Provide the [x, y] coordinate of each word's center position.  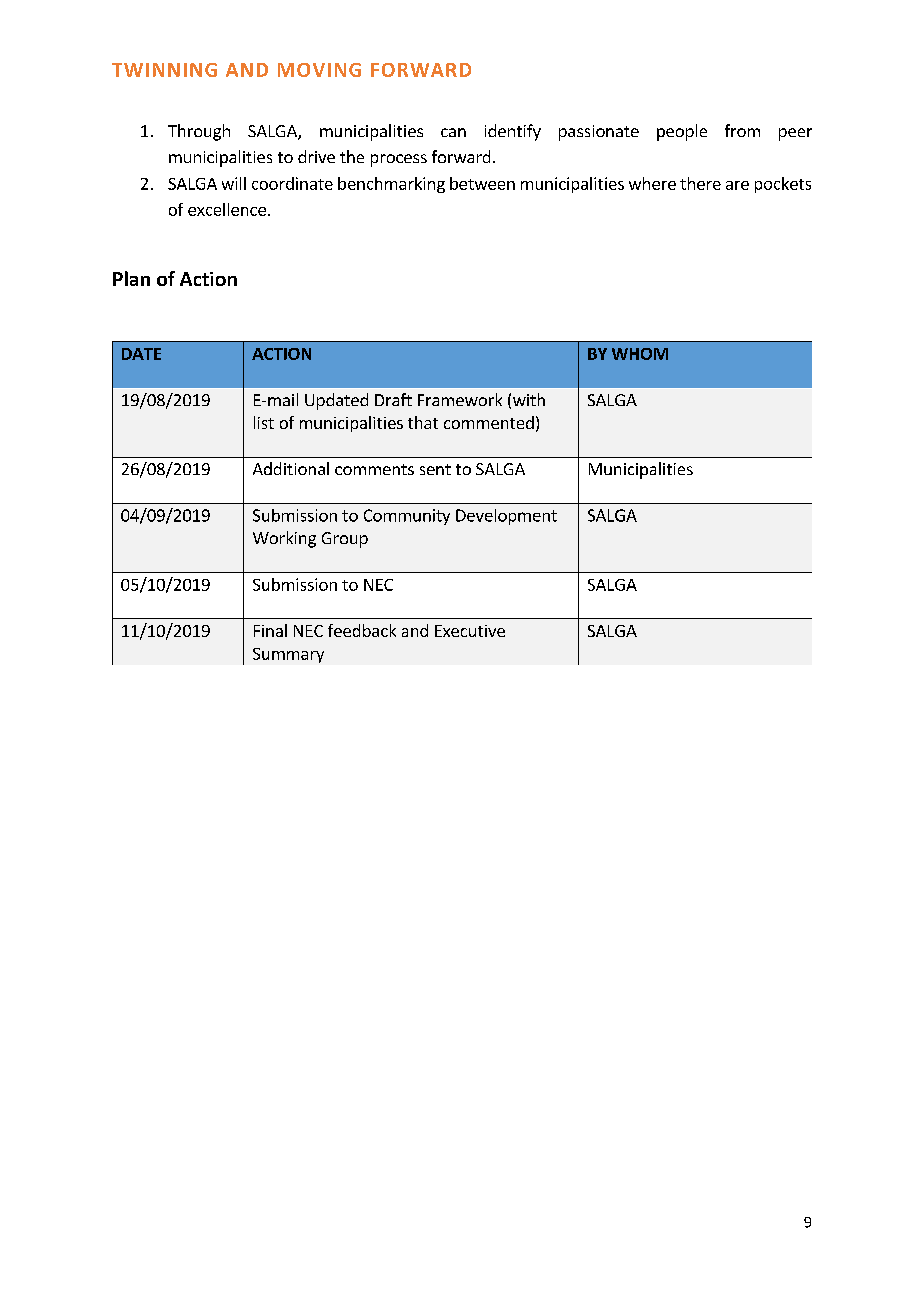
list [264, 422]
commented [489, 422]
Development [506, 517]
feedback [362, 630]
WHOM [640, 354]
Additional [291, 468]
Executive [470, 631]
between [482, 183]
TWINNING [164, 70]
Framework [460, 399]
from [742, 130]
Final [270, 630]
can [453, 132]
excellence [227, 209]
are [737, 185]
